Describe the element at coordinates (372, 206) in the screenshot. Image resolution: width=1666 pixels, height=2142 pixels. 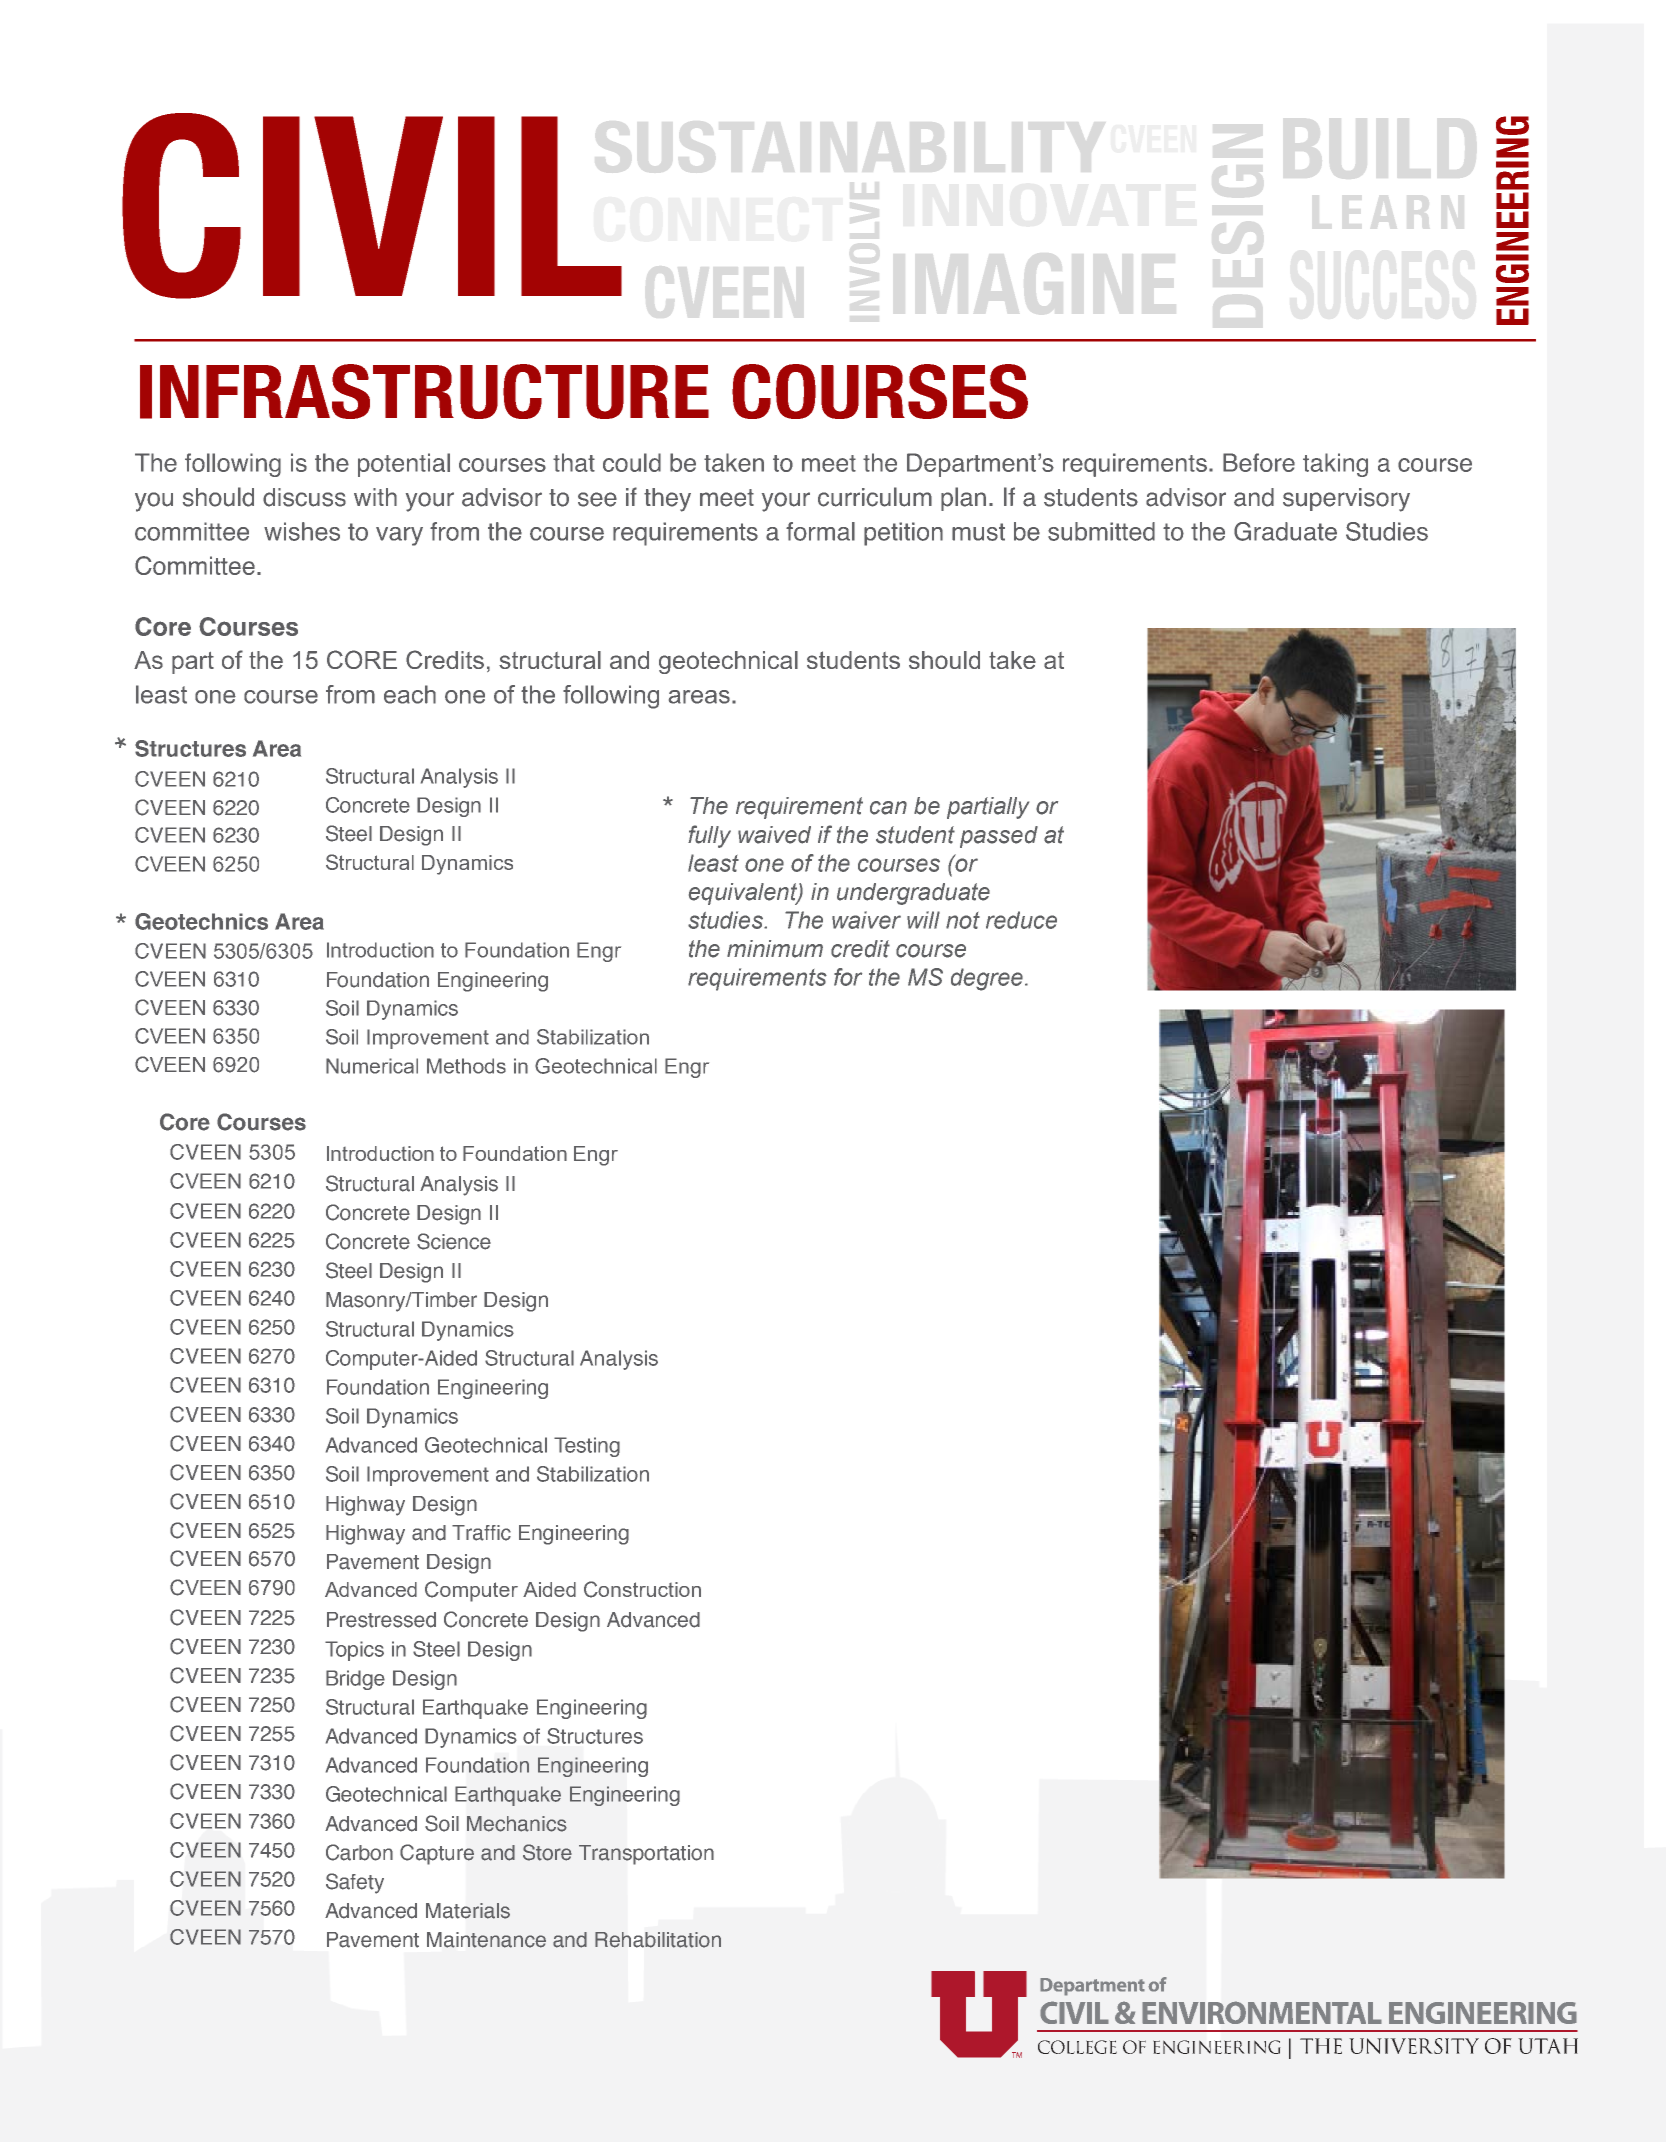
I see `CIVIL` at that location.
